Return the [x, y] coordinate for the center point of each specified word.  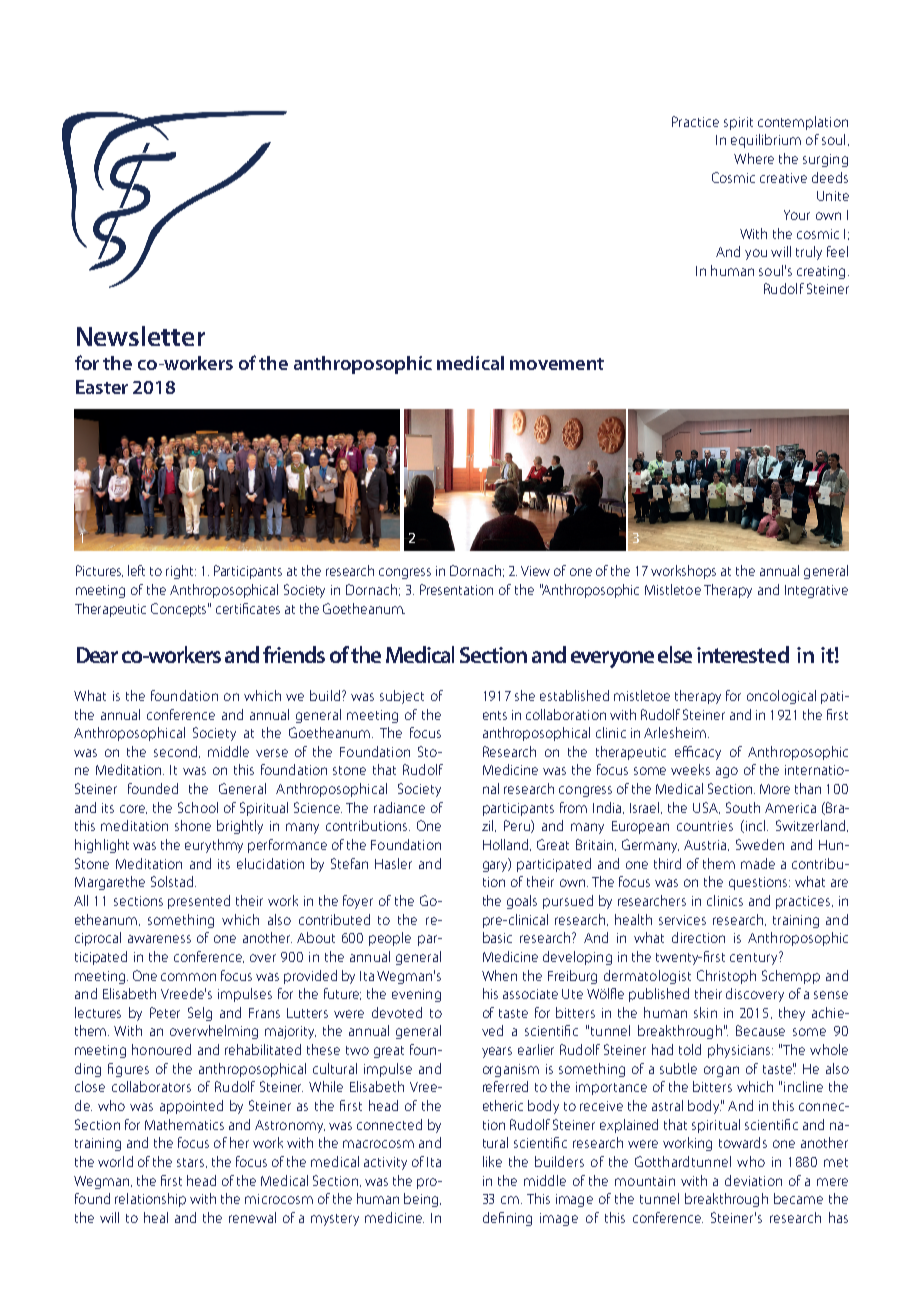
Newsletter [141, 336]
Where [754, 158]
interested [743, 654]
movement [557, 364]
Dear [97, 655]
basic [497, 937]
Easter [102, 387]
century [755, 958]
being [422, 1200]
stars [192, 1163]
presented [199, 902]
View [535, 571]
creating [821, 272]
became [798, 1198]
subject [402, 697]
